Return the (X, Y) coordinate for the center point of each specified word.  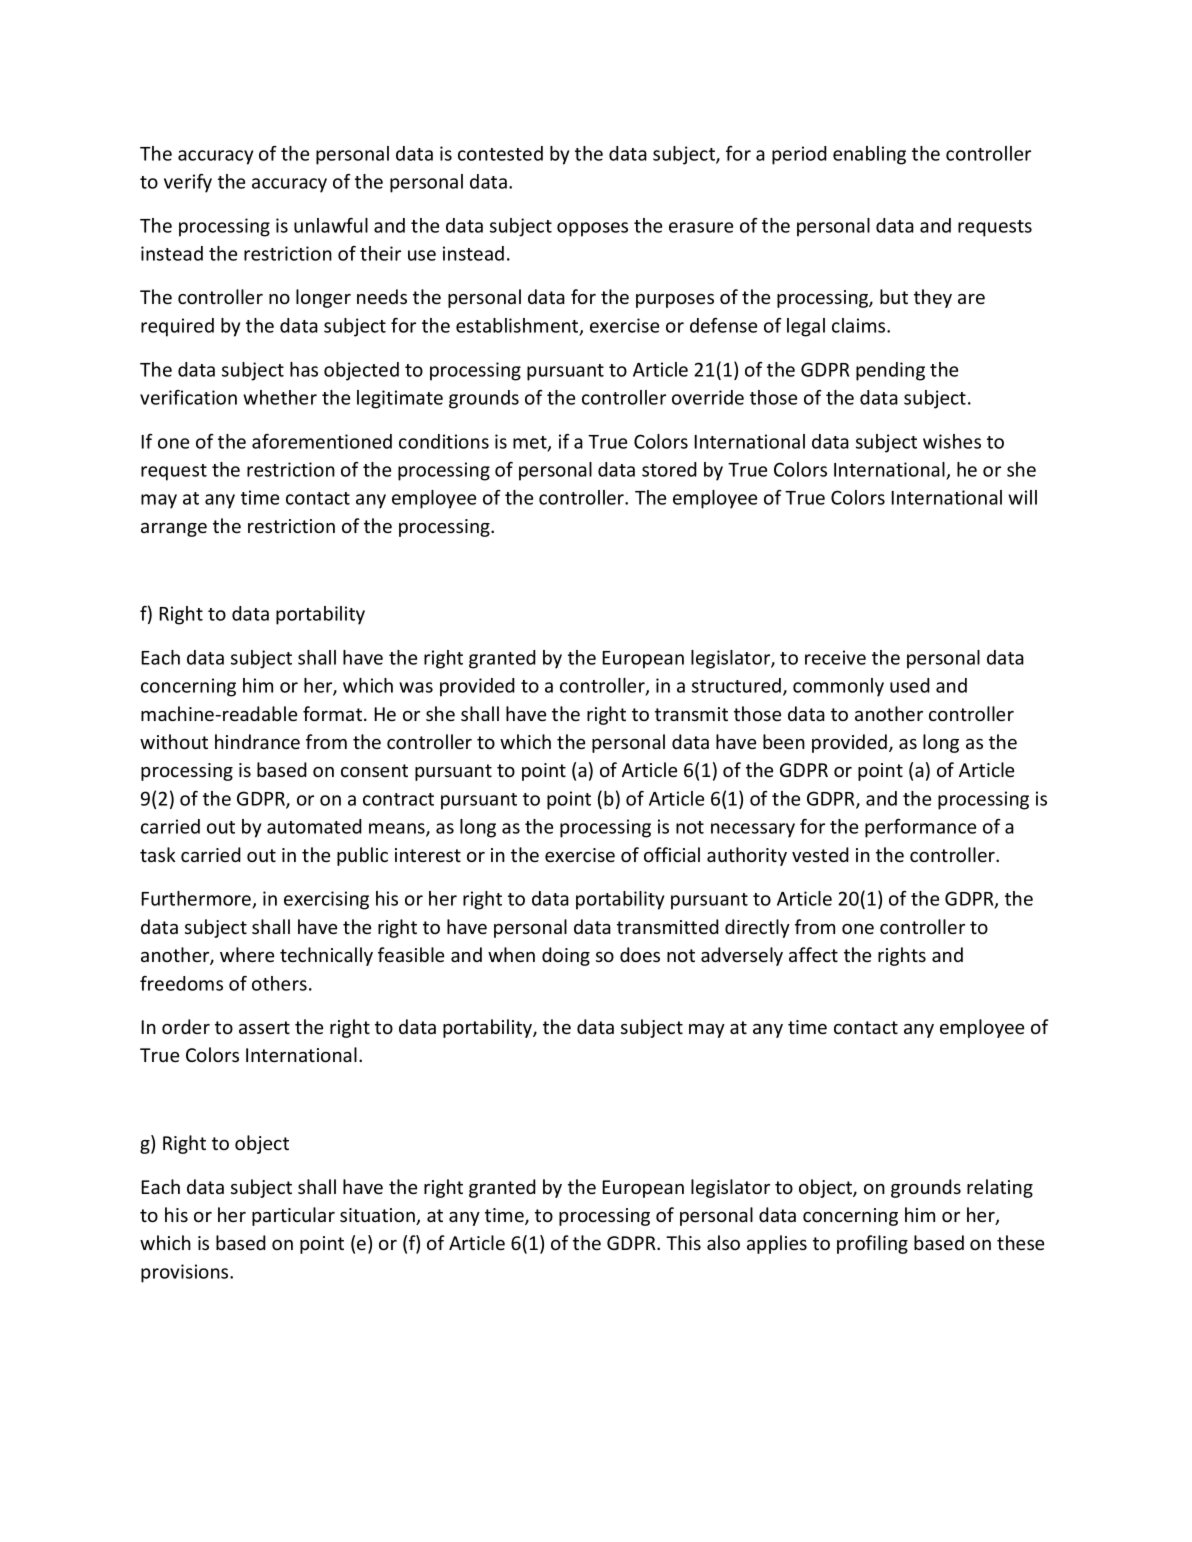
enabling (869, 155)
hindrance (257, 741)
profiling (872, 1244)
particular (293, 1216)
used (910, 685)
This (683, 1242)
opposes (592, 229)
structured (736, 685)
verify (188, 183)
